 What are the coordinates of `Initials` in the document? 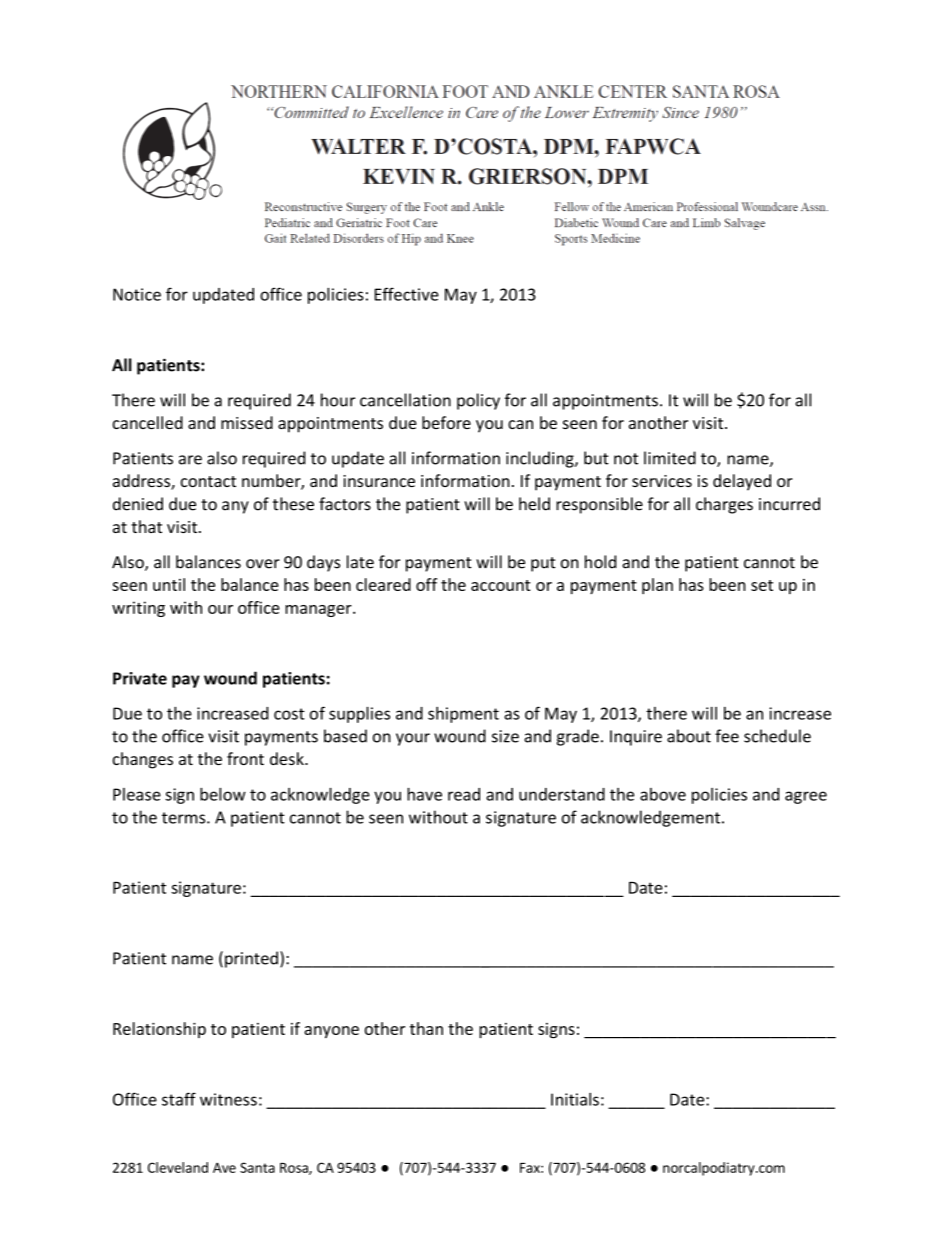 It's located at (575, 1099).
